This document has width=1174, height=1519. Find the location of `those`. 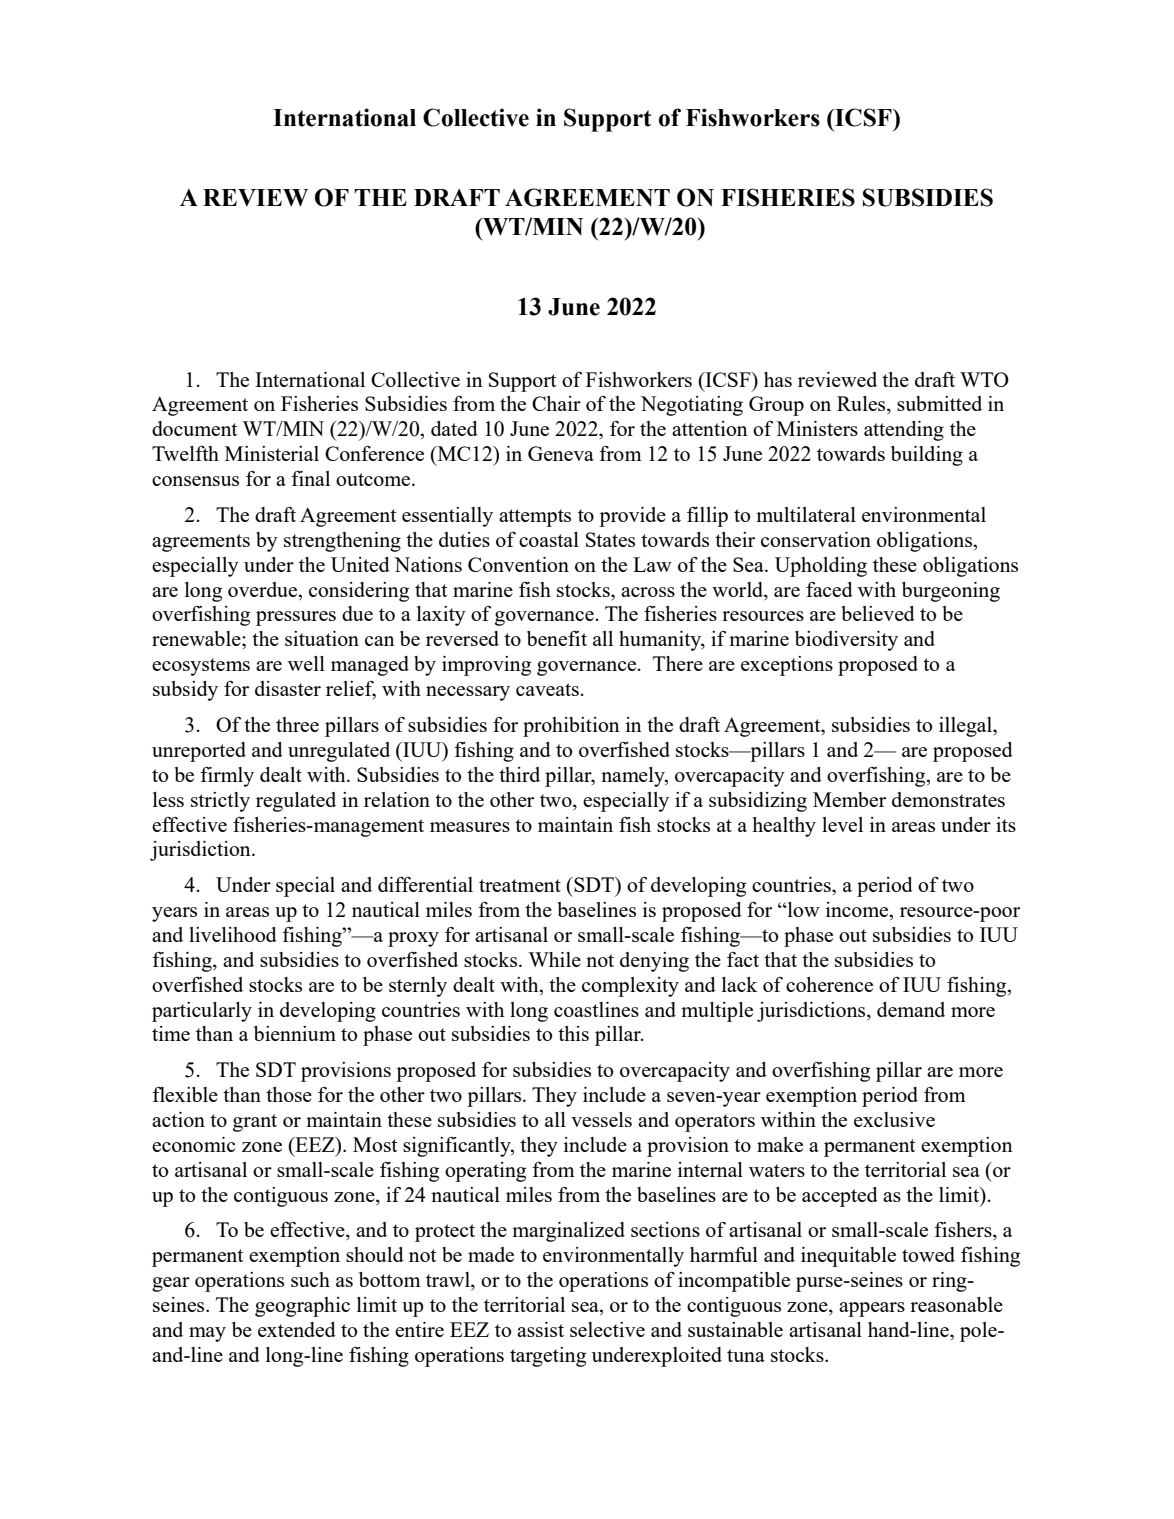

those is located at coordinates (289, 1094).
